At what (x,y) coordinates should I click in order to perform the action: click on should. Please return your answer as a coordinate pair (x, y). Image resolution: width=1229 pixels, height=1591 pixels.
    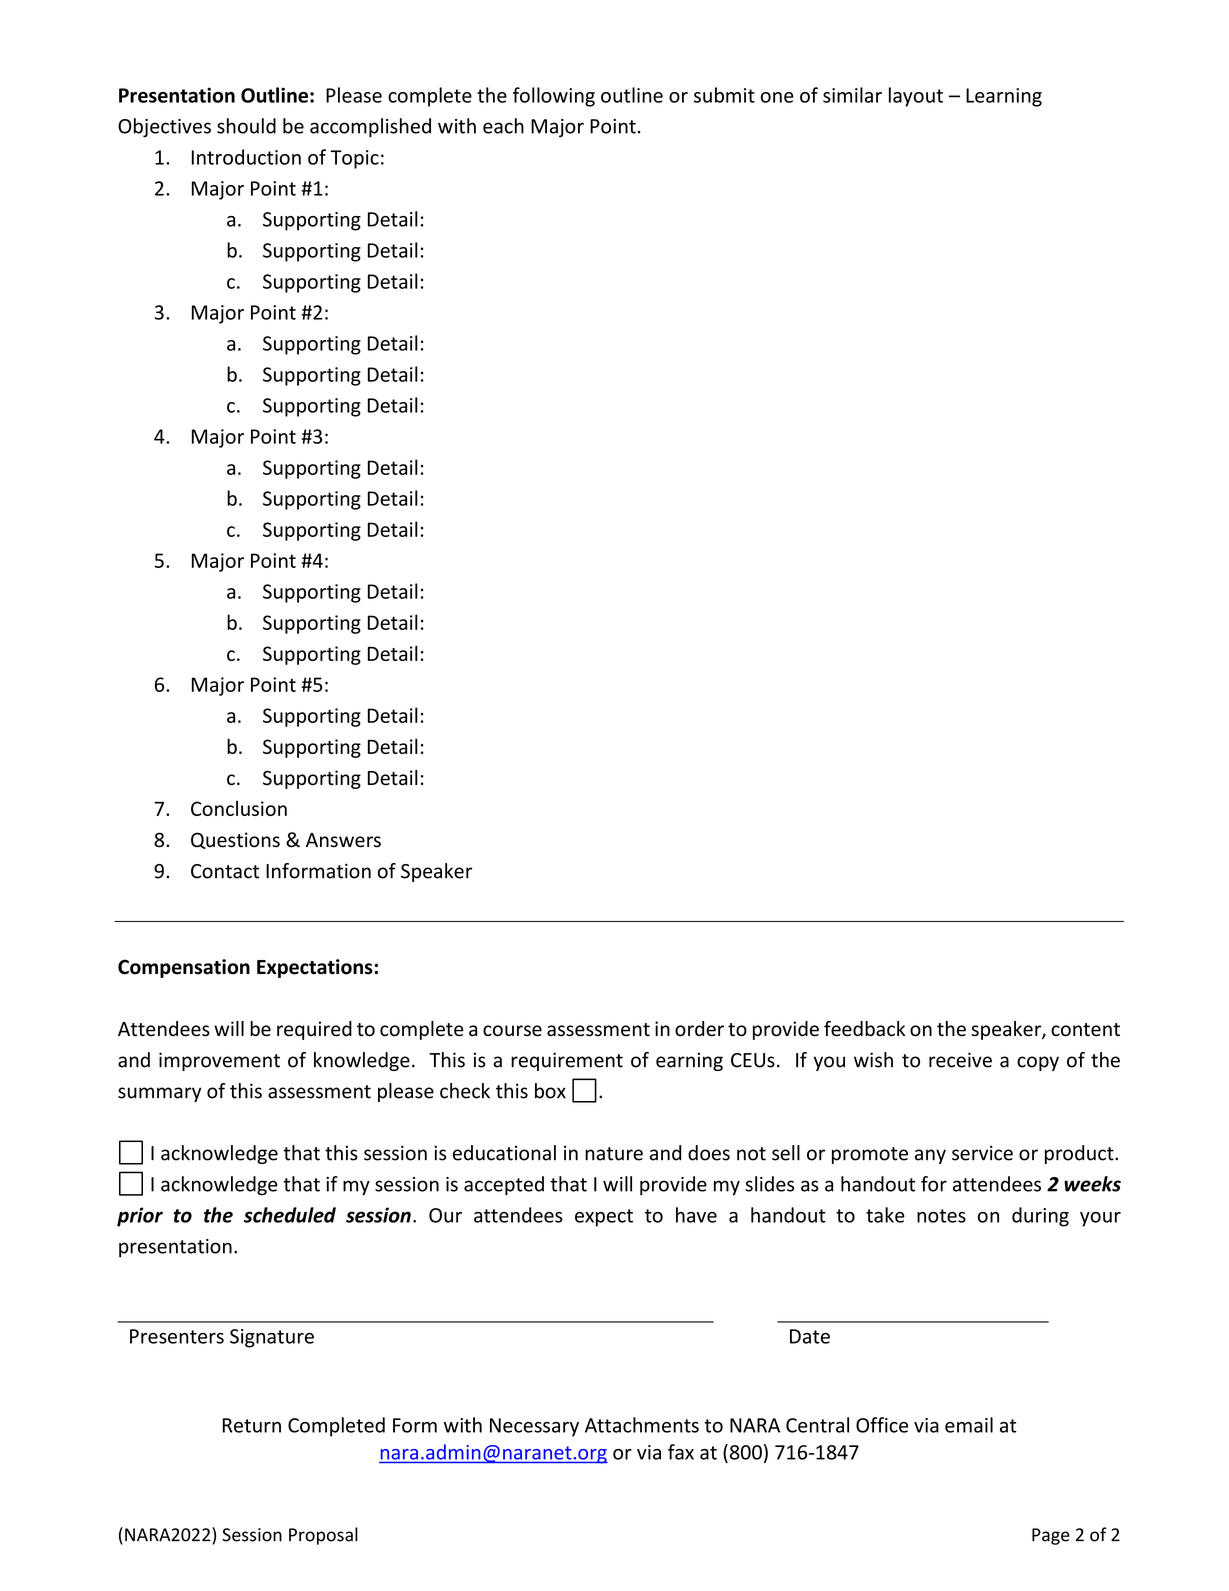
    Looking at the image, I should click on (246, 126).
